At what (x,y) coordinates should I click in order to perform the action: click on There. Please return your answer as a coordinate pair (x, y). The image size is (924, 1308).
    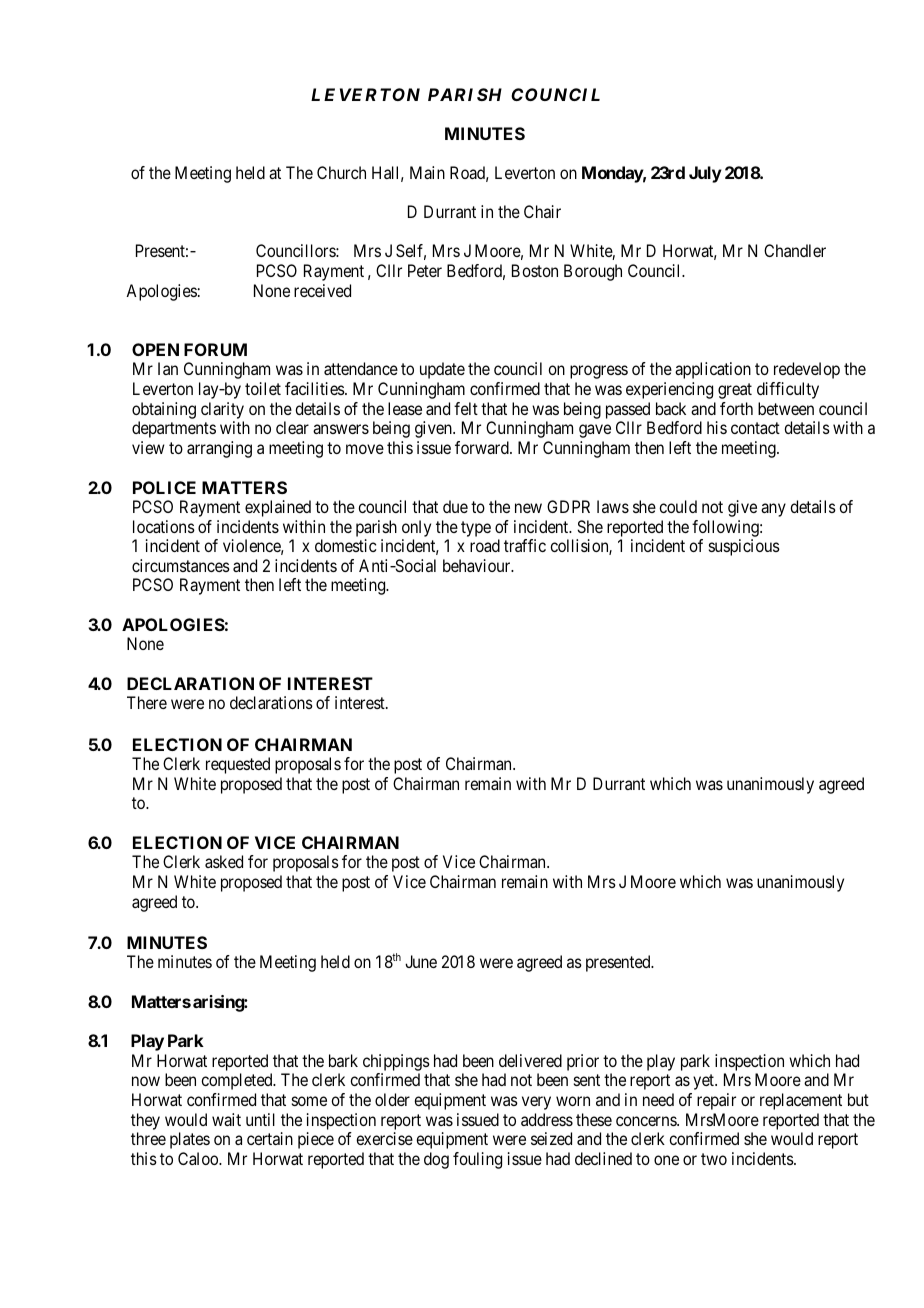
    Looking at the image, I should click on (147, 702).
